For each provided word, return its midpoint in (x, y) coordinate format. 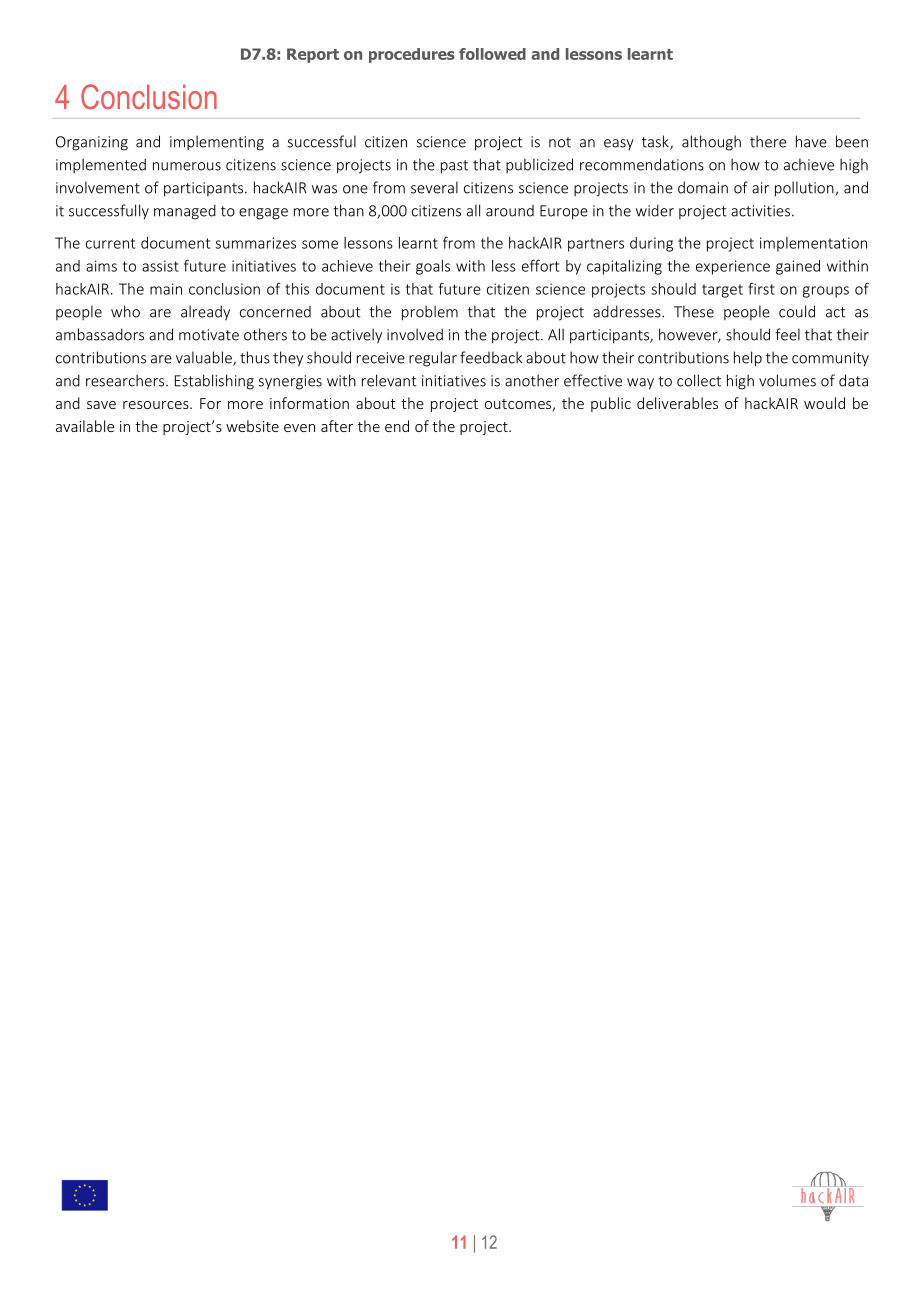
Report (313, 55)
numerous (187, 166)
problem (430, 313)
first (761, 289)
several (434, 187)
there (768, 141)
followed (492, 54)
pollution (805, 189)
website (252, 426)
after (337, 426)
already (205, 313)
